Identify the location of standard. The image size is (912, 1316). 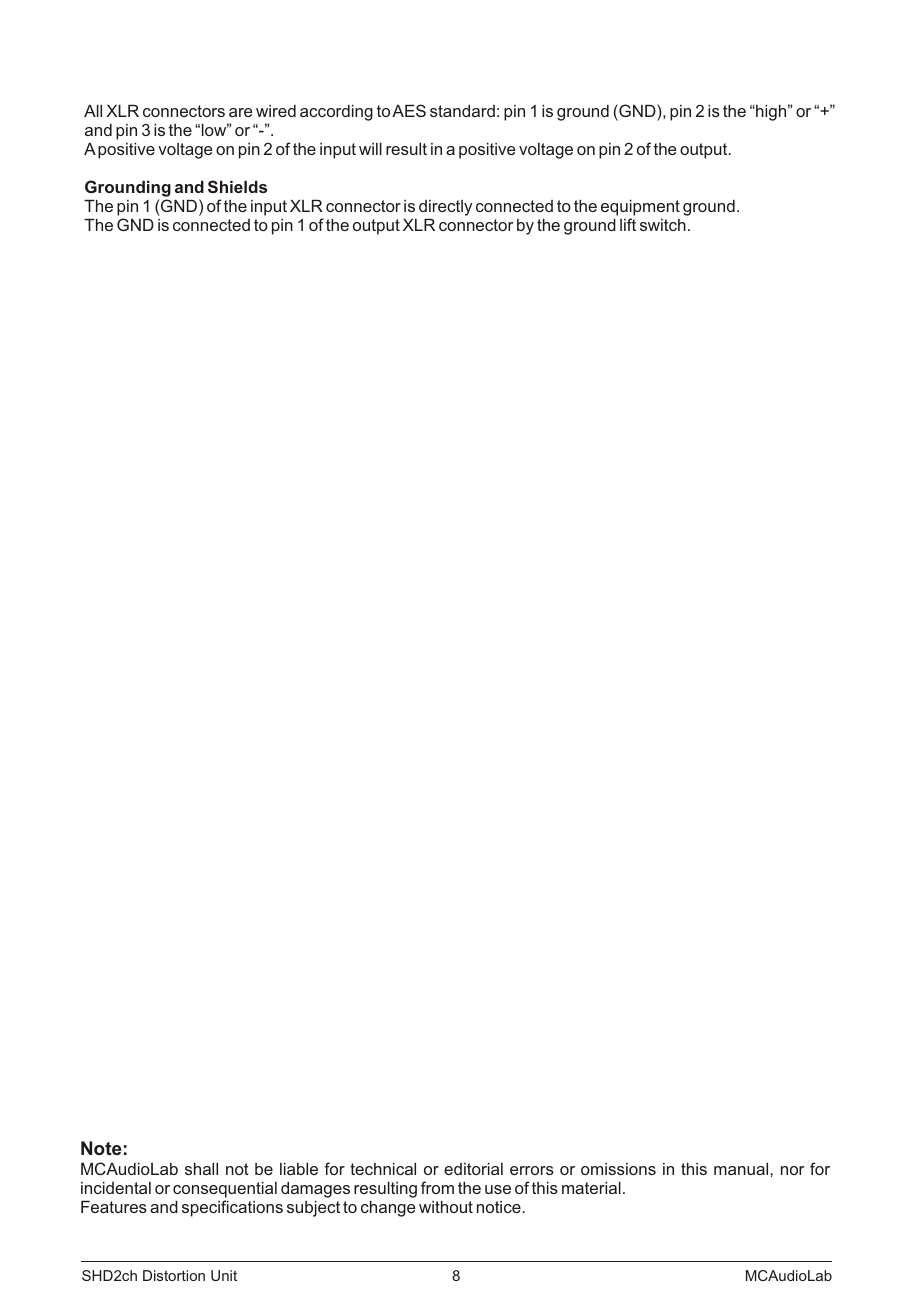
(462, 111).
